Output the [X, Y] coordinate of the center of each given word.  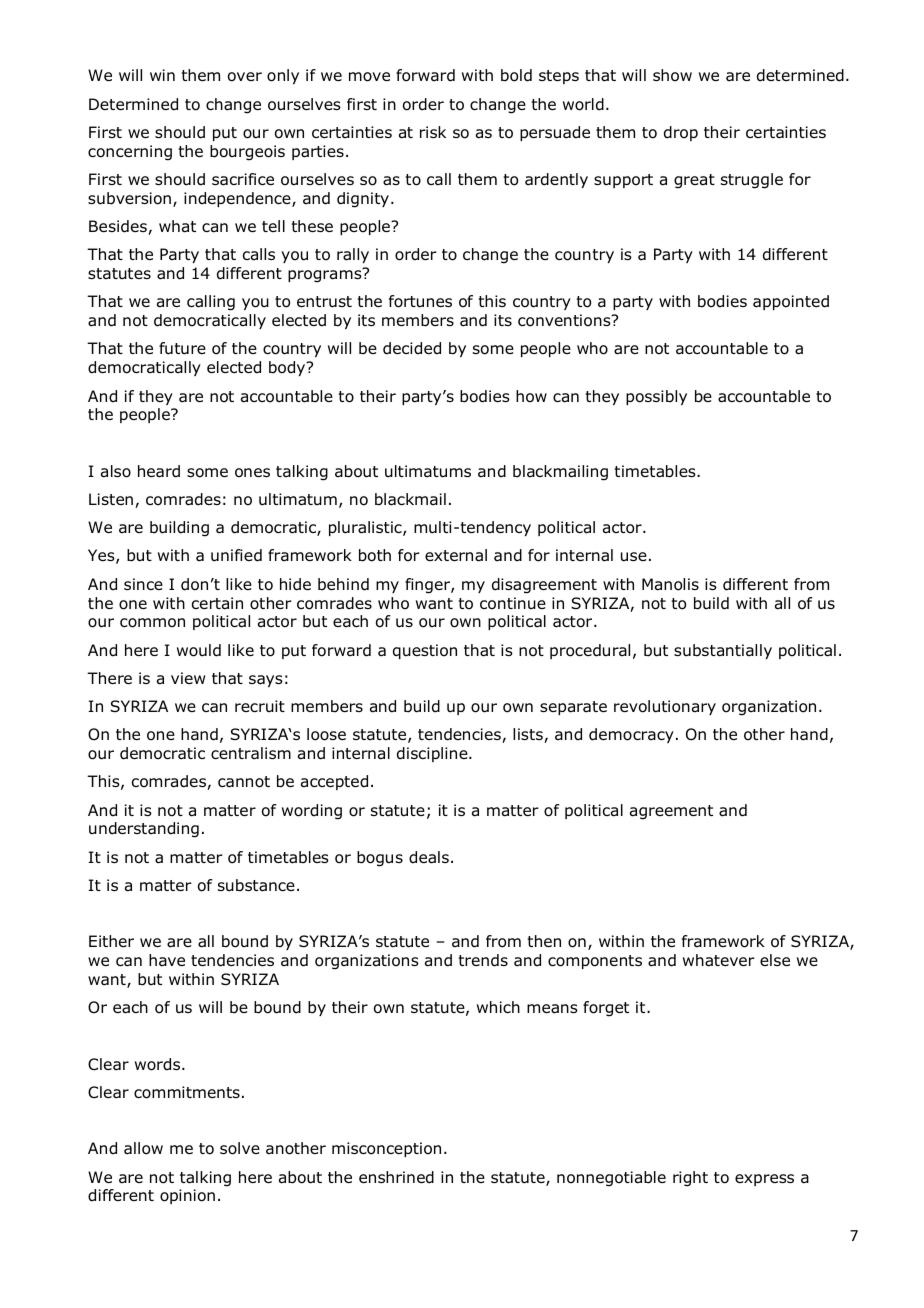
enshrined [396, 1177]
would [199, 650]
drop [681, 133]
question [425, 651]
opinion [187, 1196]
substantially [723, 651]
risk [433, 132]
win [162, 75]
